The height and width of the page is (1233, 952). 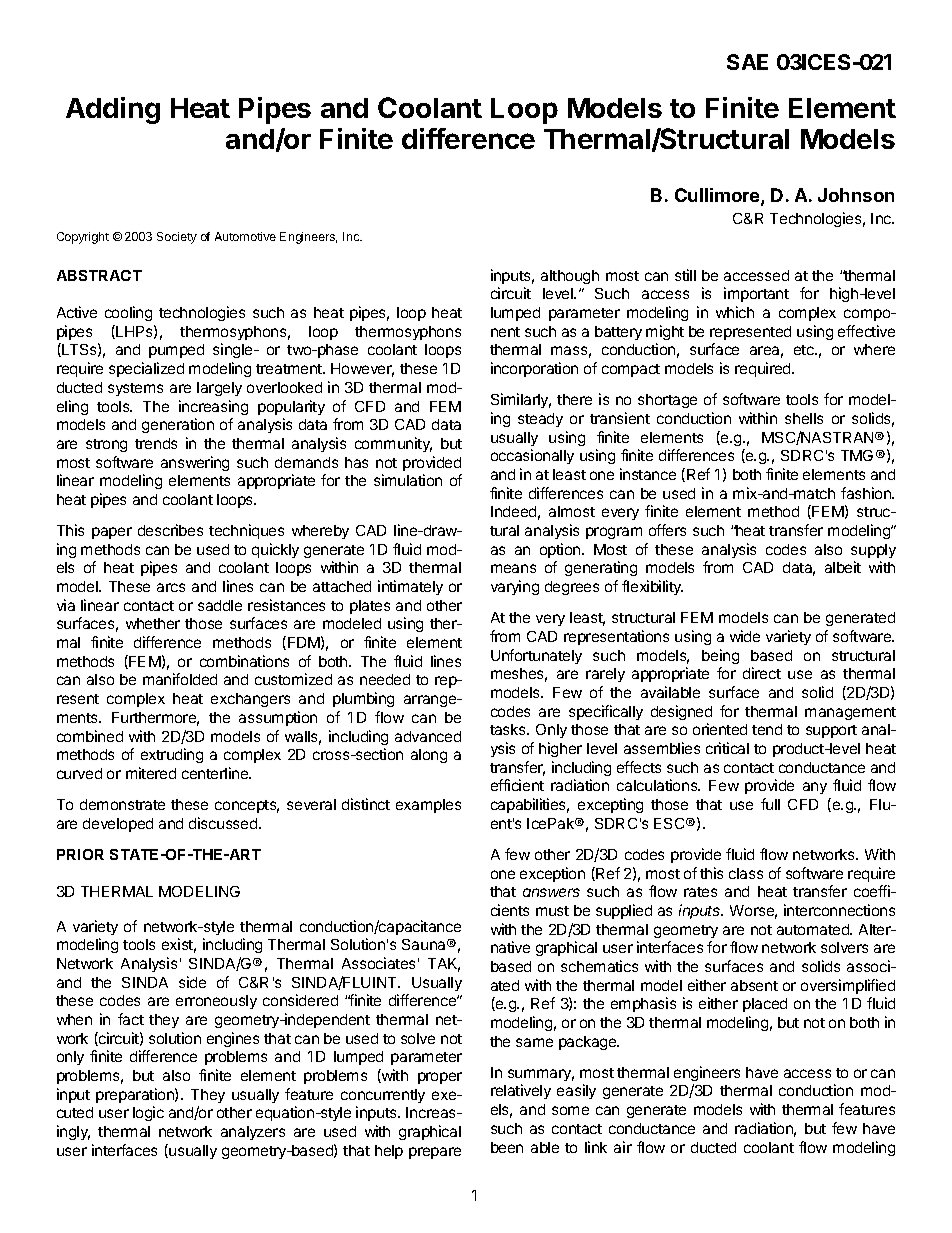 What do you see at coordinates (747, 62) in the page?
I see `SAE` at bounding box center [747, 62].
